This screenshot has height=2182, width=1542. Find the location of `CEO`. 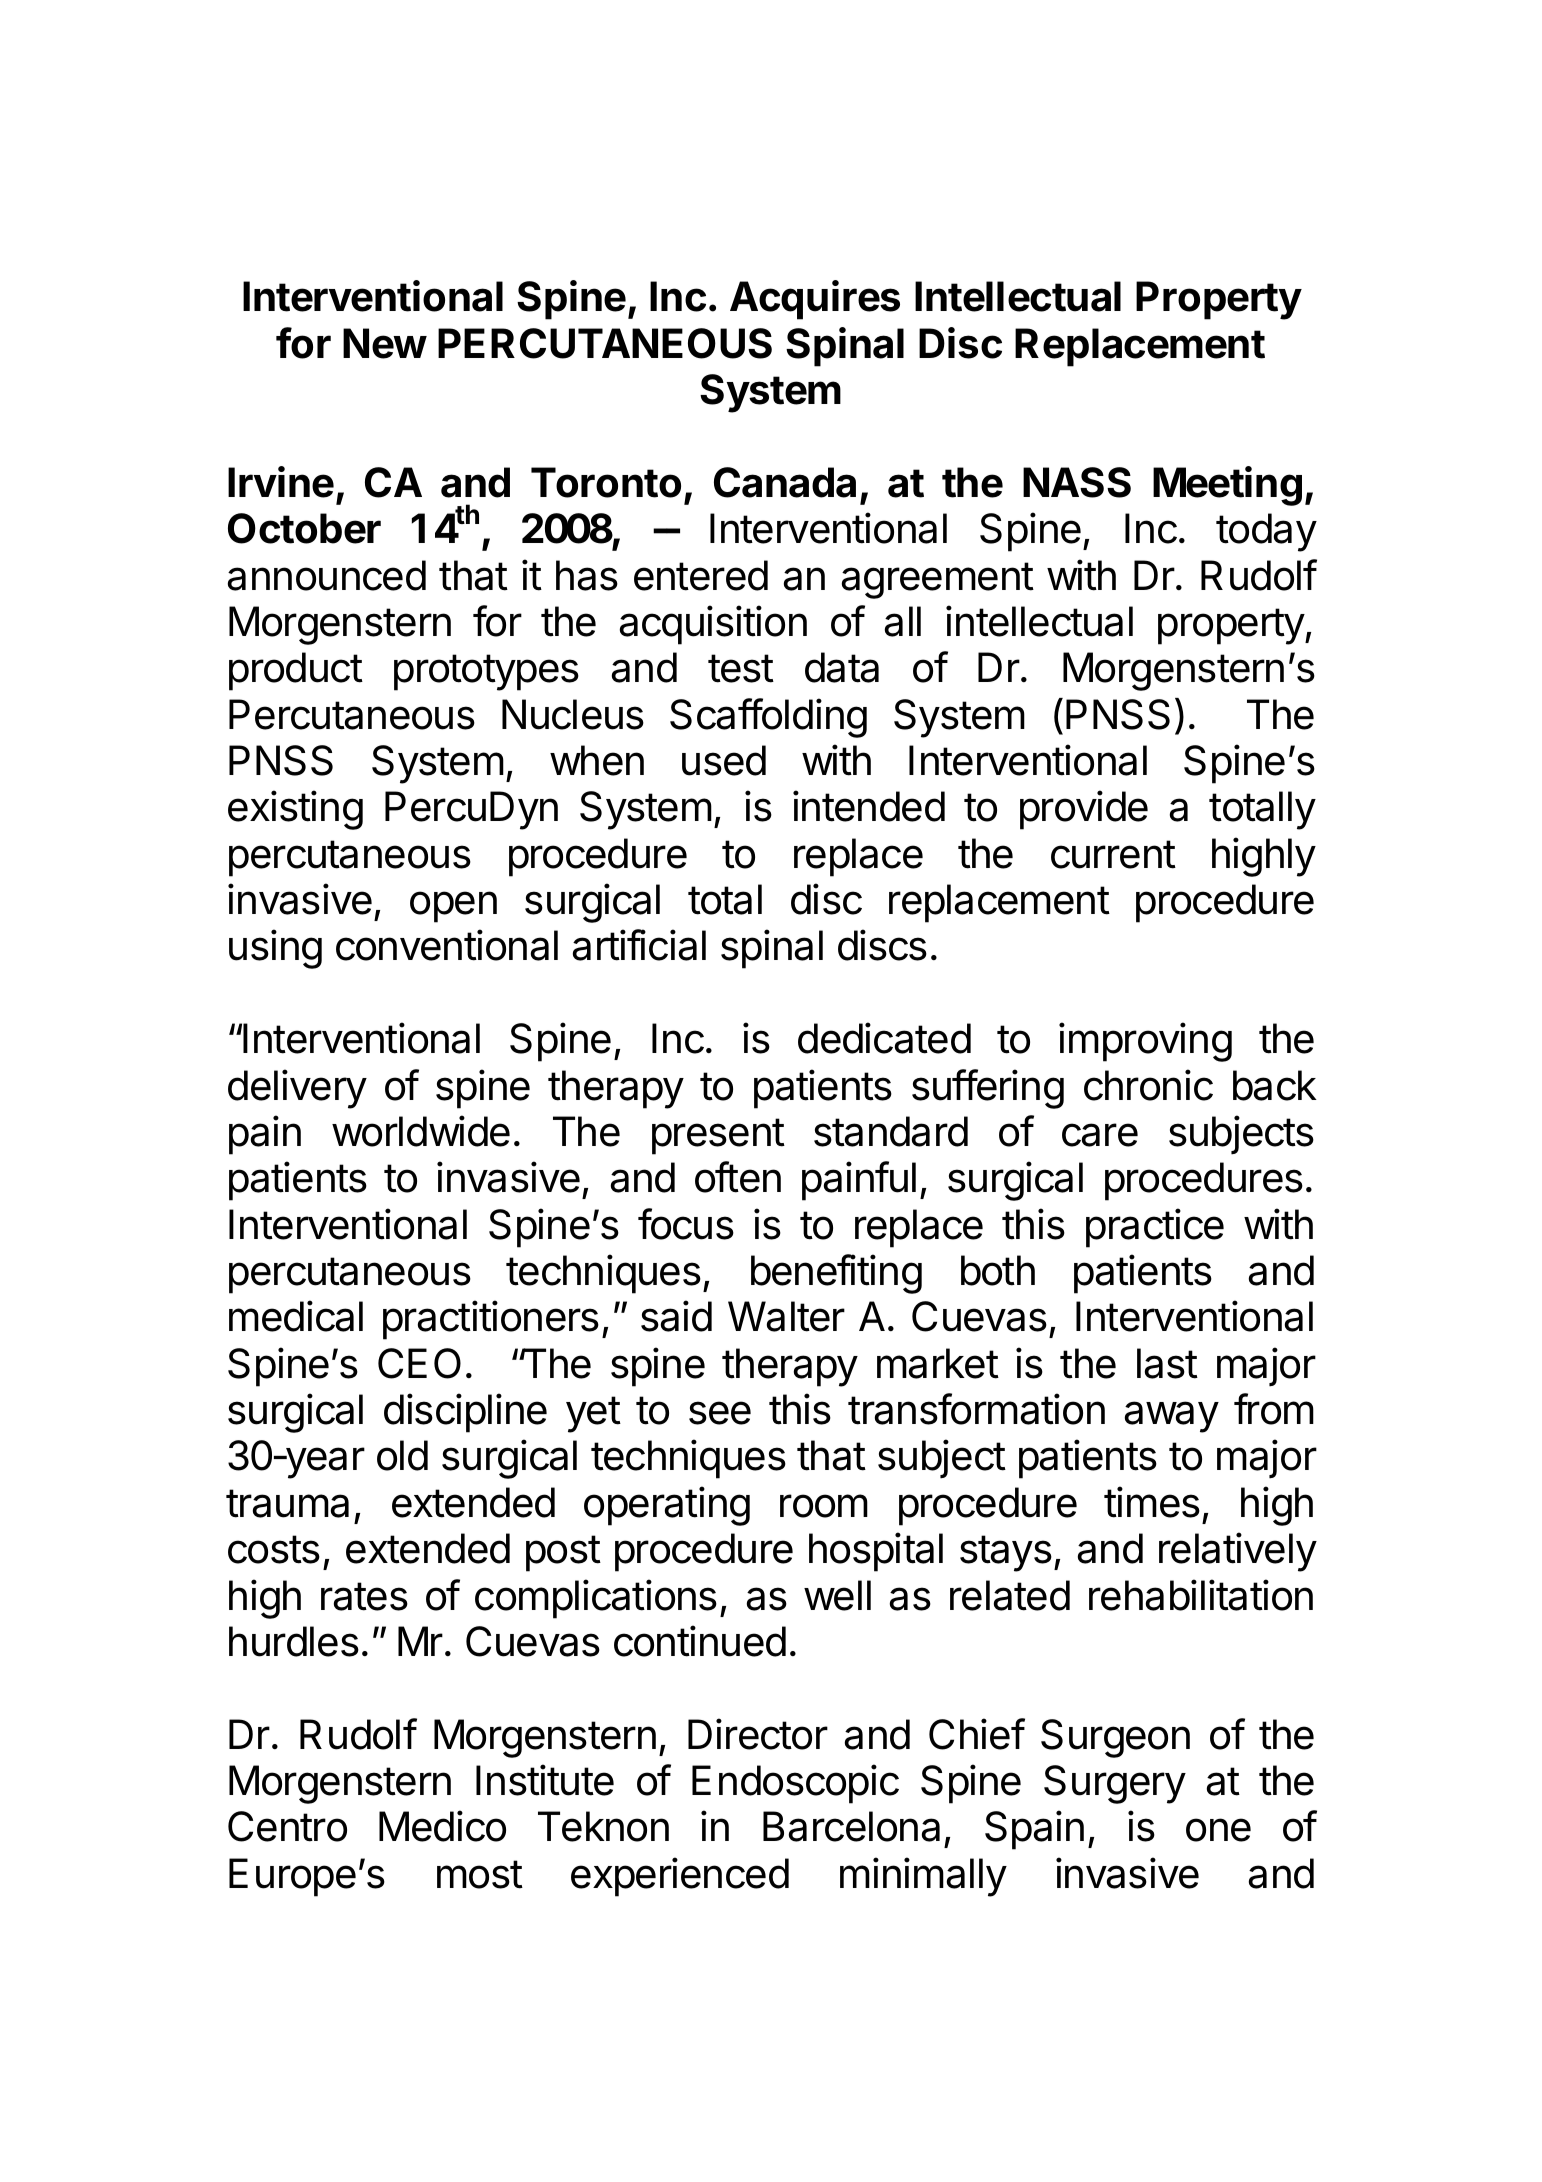

CEO is located at coordinates (419, 1363).
